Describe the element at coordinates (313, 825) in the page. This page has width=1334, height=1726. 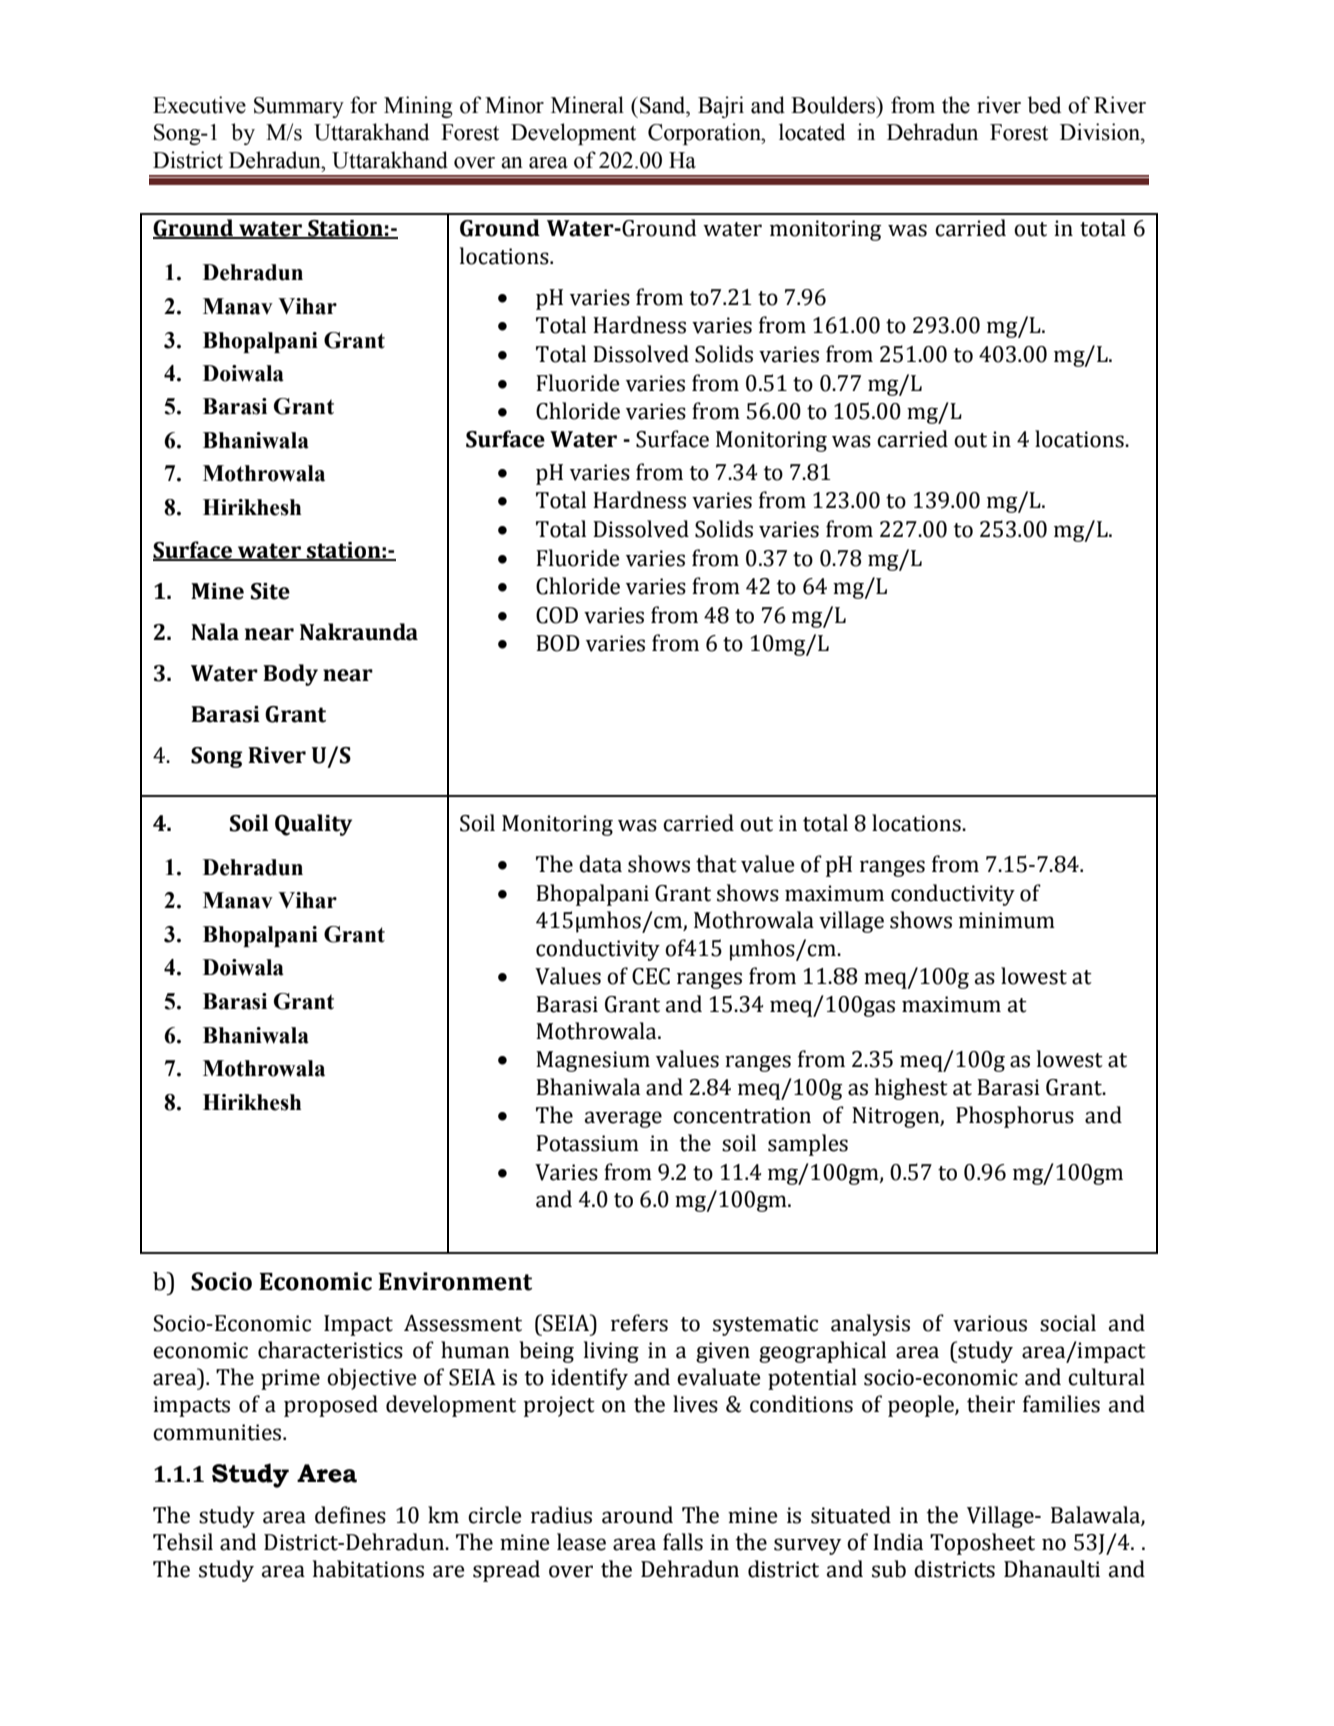
I see `Quality` at that location.
